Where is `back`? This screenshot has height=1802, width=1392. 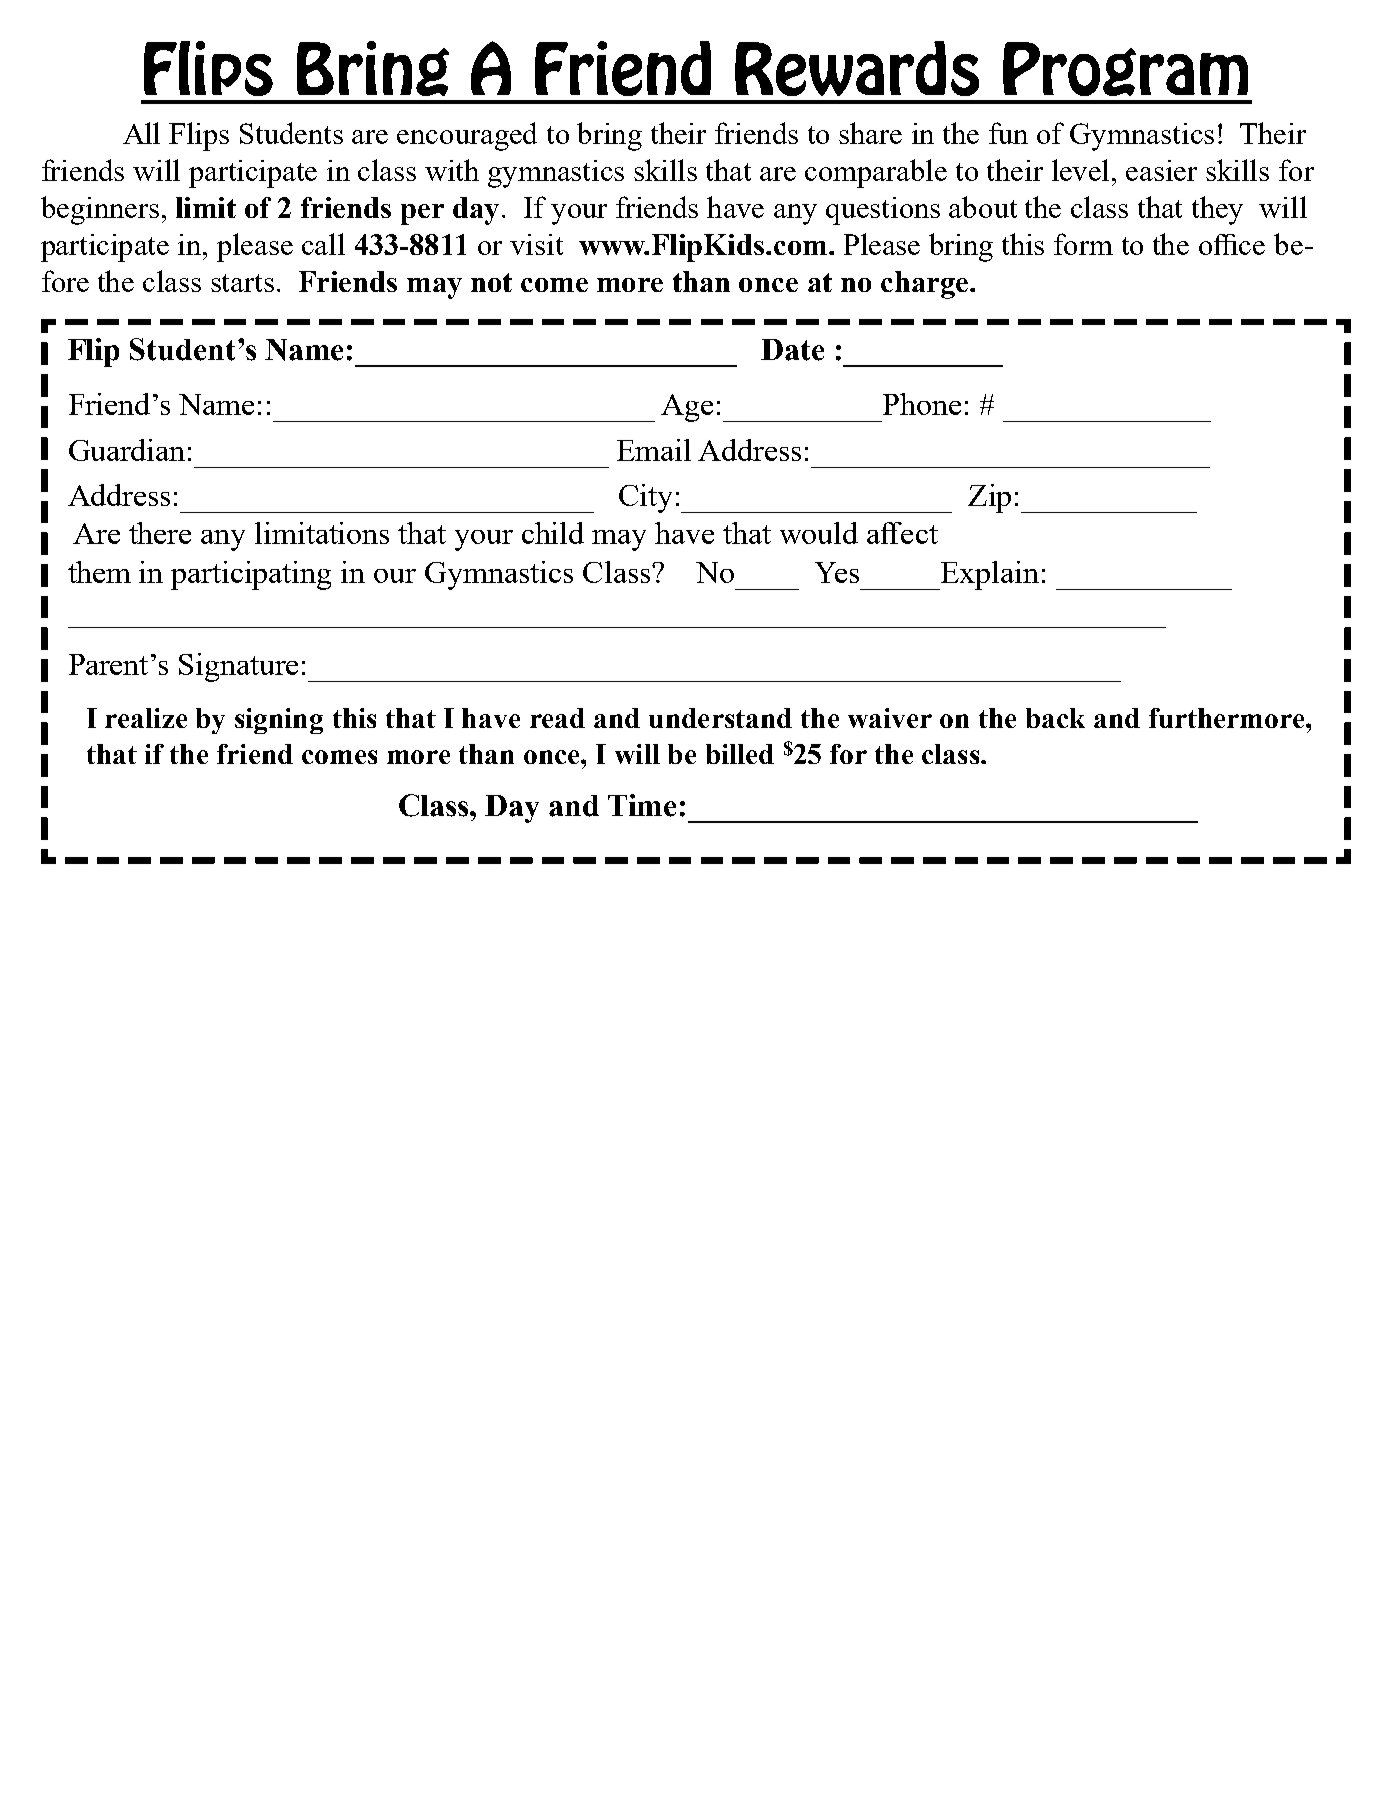
back is located at coordinates (1055, 718).
